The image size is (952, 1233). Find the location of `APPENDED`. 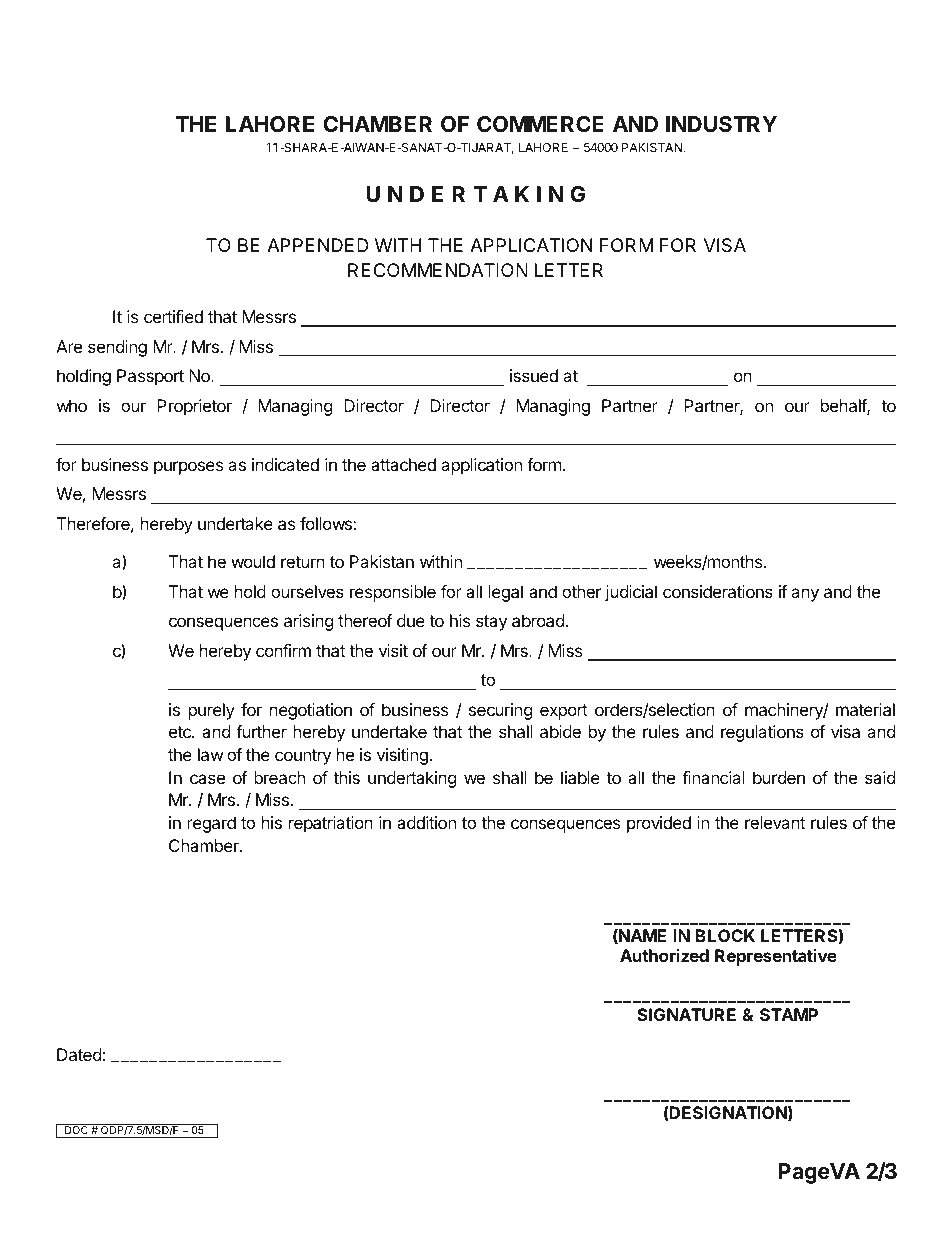

APPENDED is located at coordinates (318, 245).
